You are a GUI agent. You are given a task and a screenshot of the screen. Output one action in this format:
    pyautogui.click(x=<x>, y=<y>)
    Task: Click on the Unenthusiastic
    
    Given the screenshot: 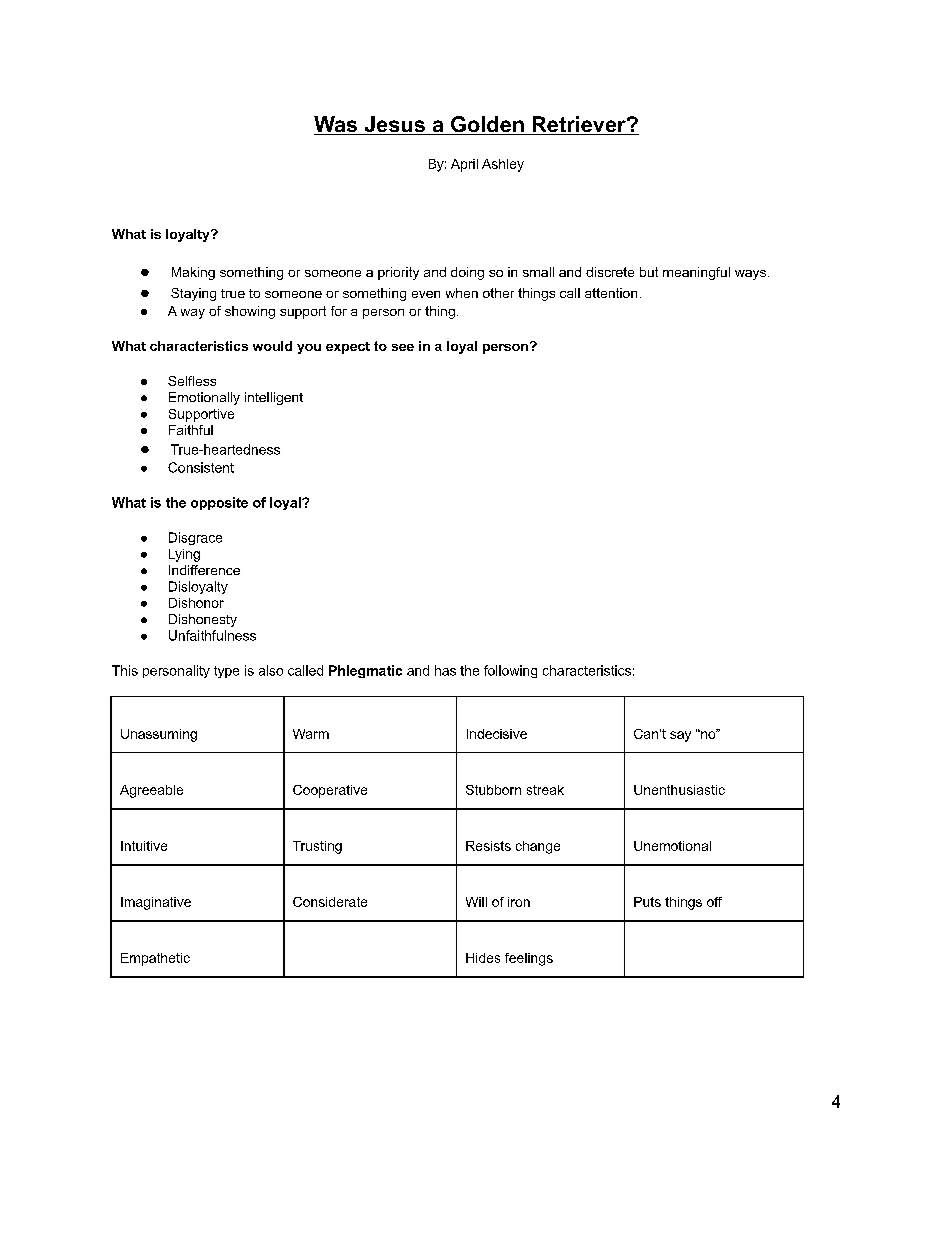 What is the action you would take?
    pyautogui.click(x=679, y=790)
